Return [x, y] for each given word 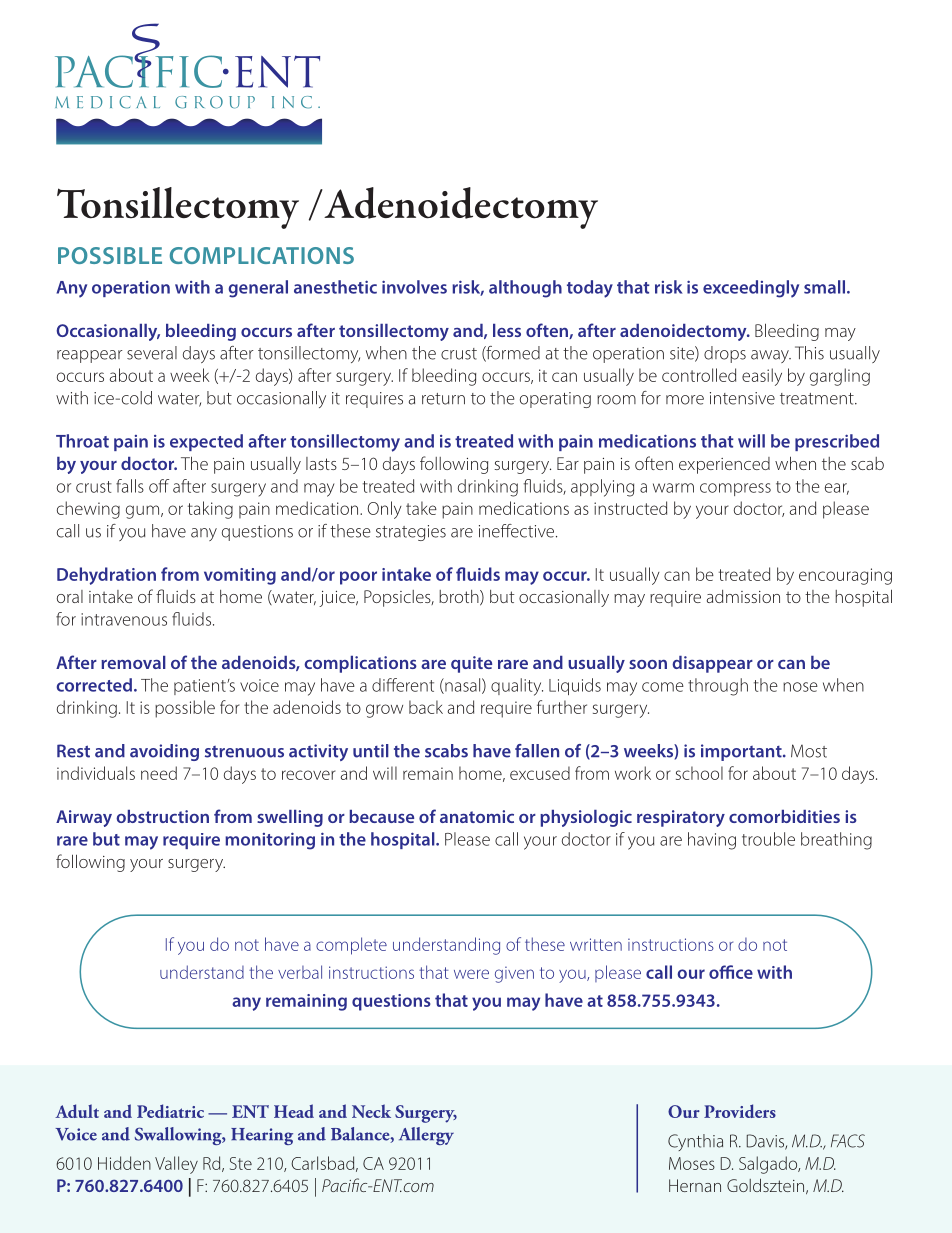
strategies [411, 533]
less [507, 330]
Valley [176, 1165]
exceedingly [751, 289]
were [471, 974]
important [742, 752]
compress [735, 489]
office [731, 972]
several [152, 353]
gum [142, 512]
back [426, 707]
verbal [300, 972]
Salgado [769, 1165]
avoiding [164, 752]
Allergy [426, 1136]
